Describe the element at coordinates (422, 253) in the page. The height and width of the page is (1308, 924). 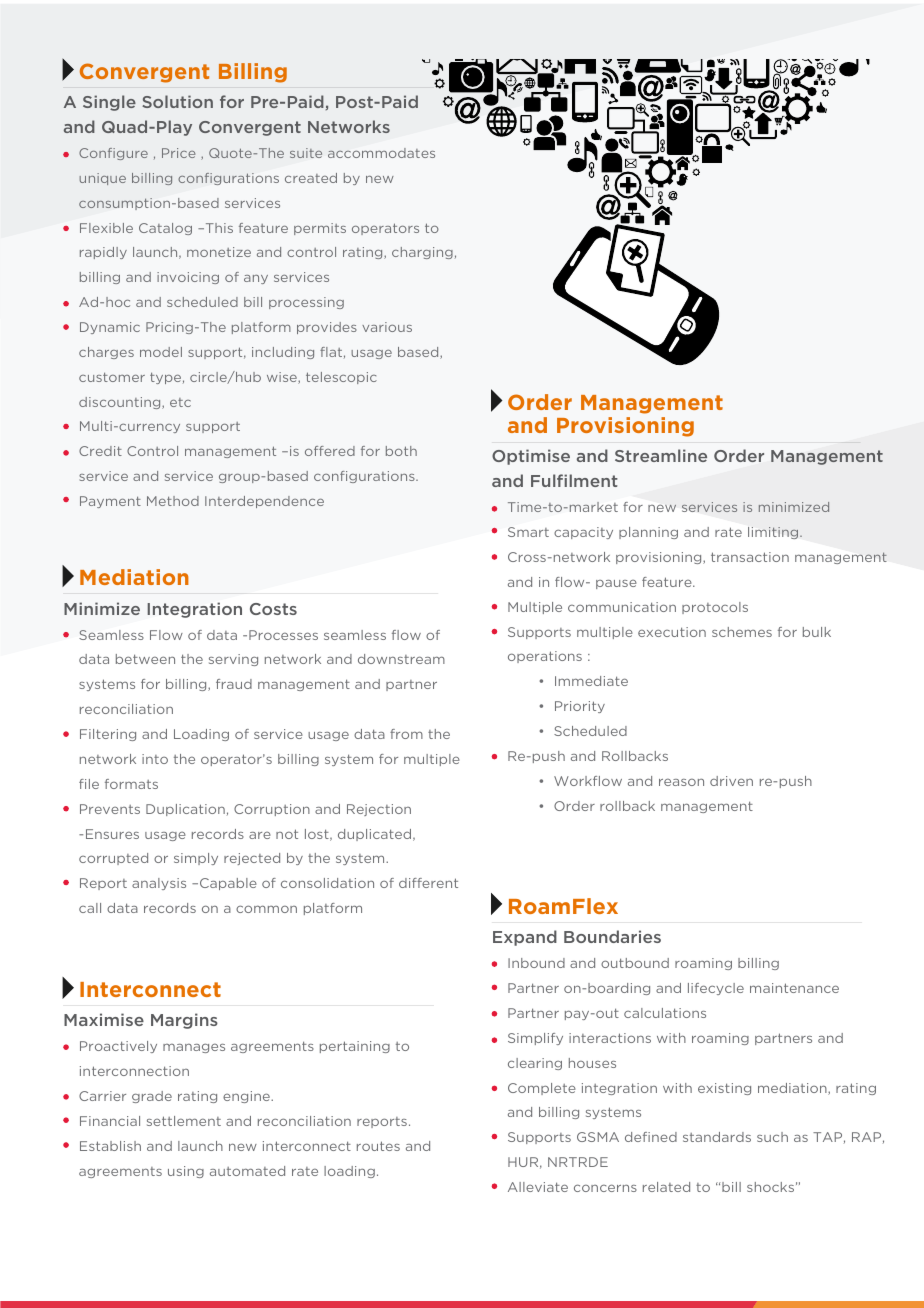
I see `charging` at that location.
